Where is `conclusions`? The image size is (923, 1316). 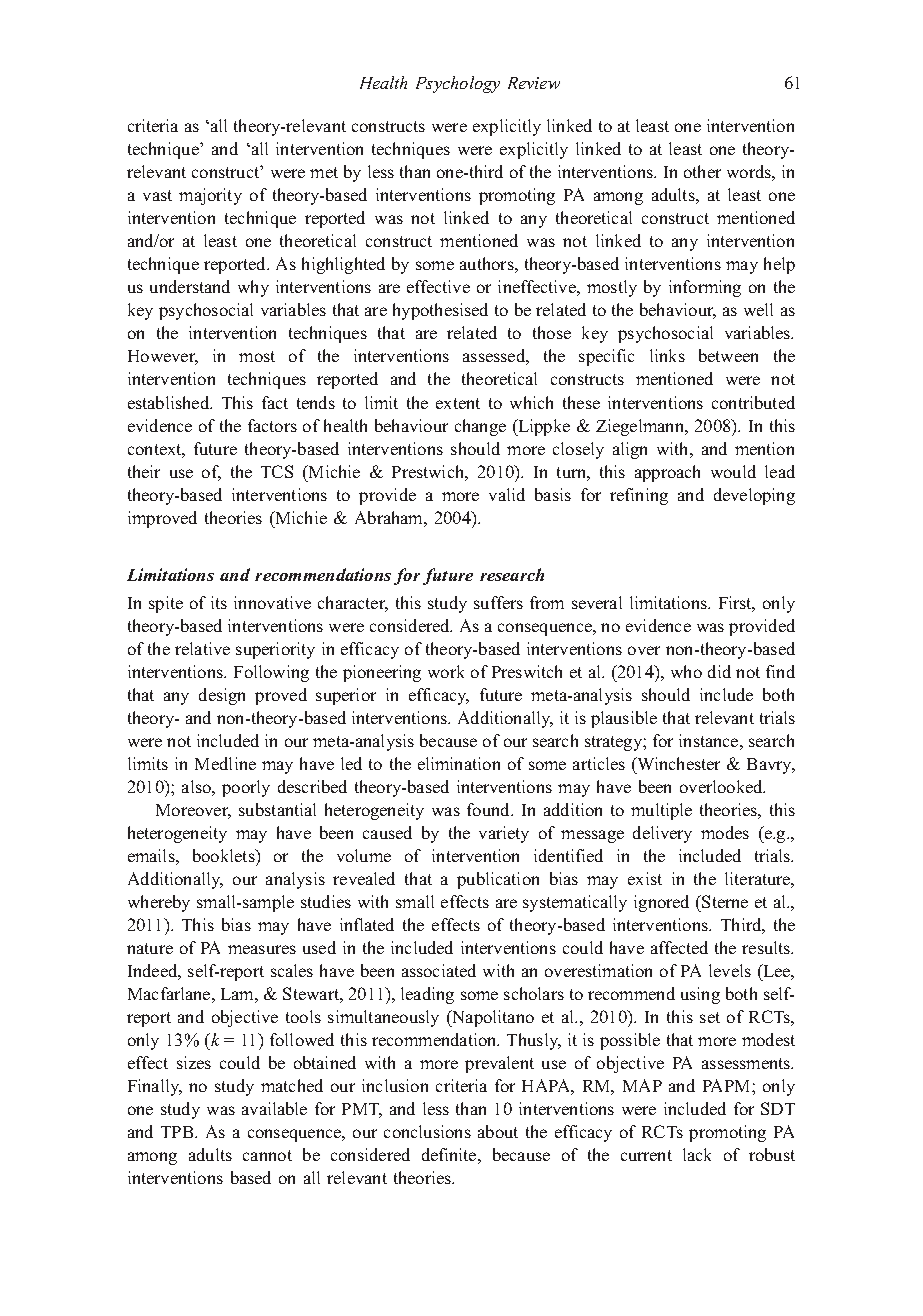
conclusions is located at coordinates (427, 1131).
